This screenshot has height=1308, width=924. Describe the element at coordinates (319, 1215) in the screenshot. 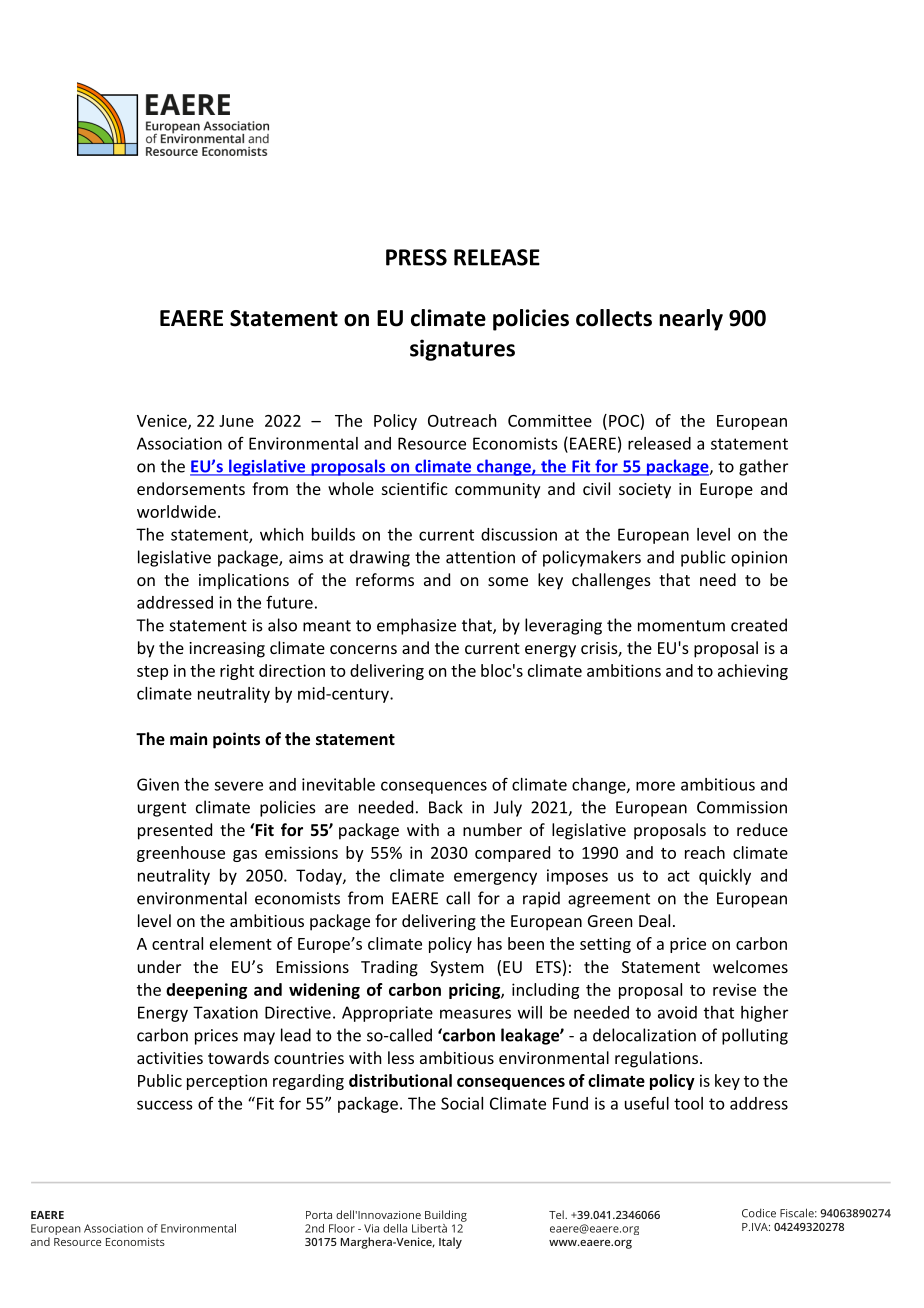

I see `Porta` at that location.
